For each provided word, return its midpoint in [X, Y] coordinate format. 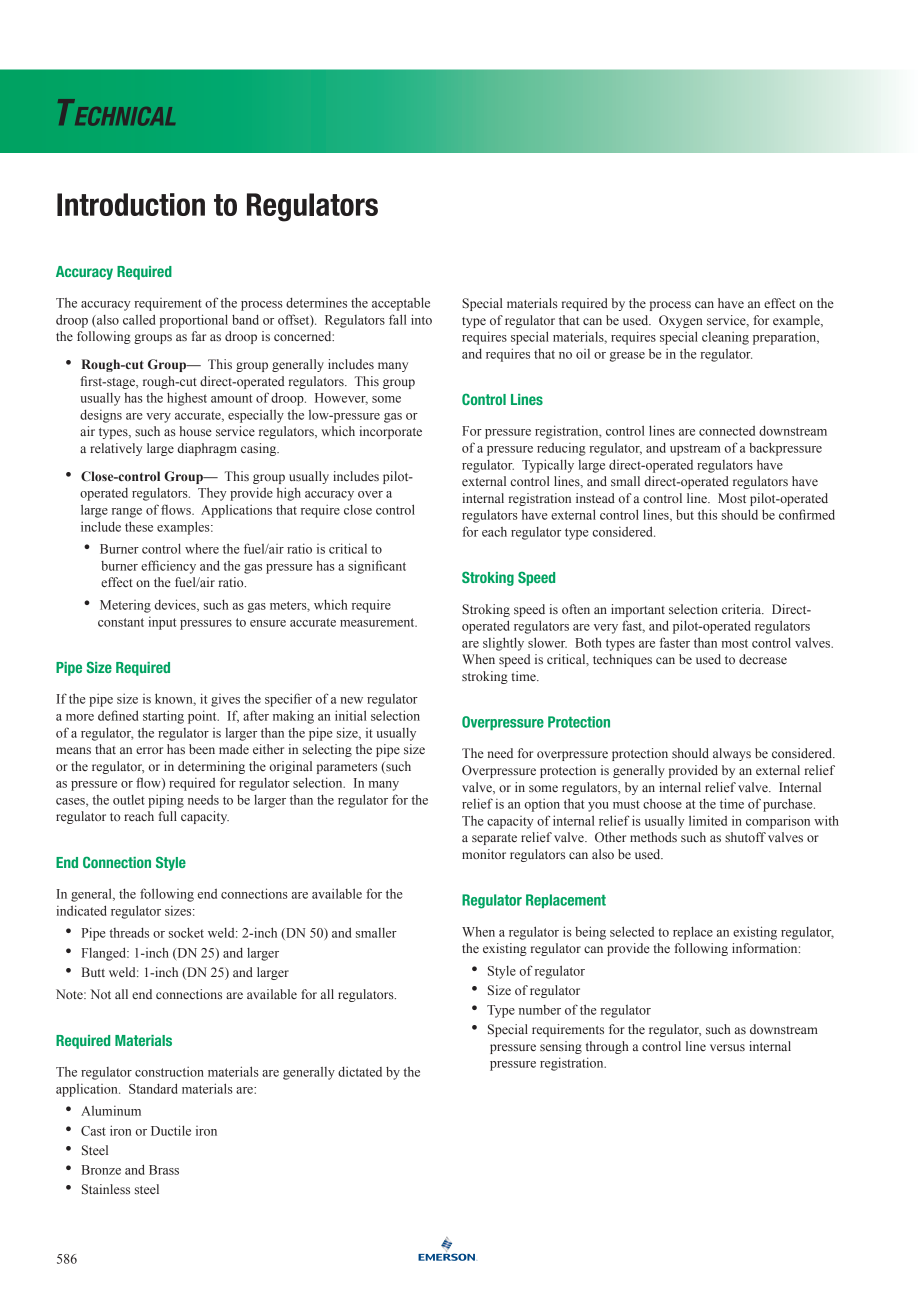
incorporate [391, 432]
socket [186, 932]
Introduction [131, 204]
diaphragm [207, 449]
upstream [695, 450]
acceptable [401, 304]
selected [632, 931]
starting [163, 717]
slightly [503, 644]
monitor [484, 854]
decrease [763, 659]
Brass [164, 1170]
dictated [360, 1071]
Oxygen [681, 321]
